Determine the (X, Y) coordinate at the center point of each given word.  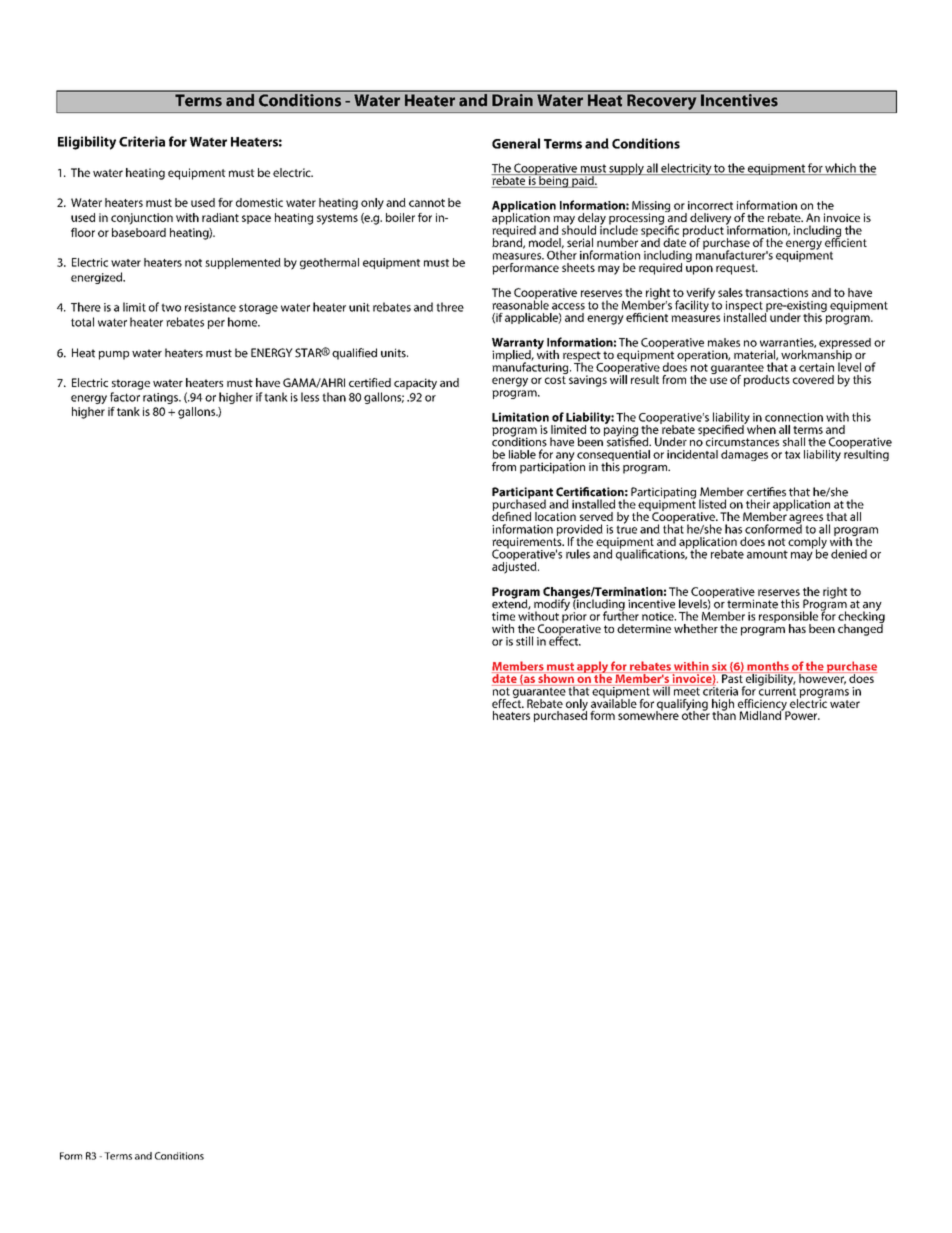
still (524, 641)
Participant (522, 494)
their (758, 504)
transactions (776, 292)
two (171, 307)
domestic (259, 202)
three (450, 307)
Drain (512, 100)
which (840, 169)
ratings (161, 398)
